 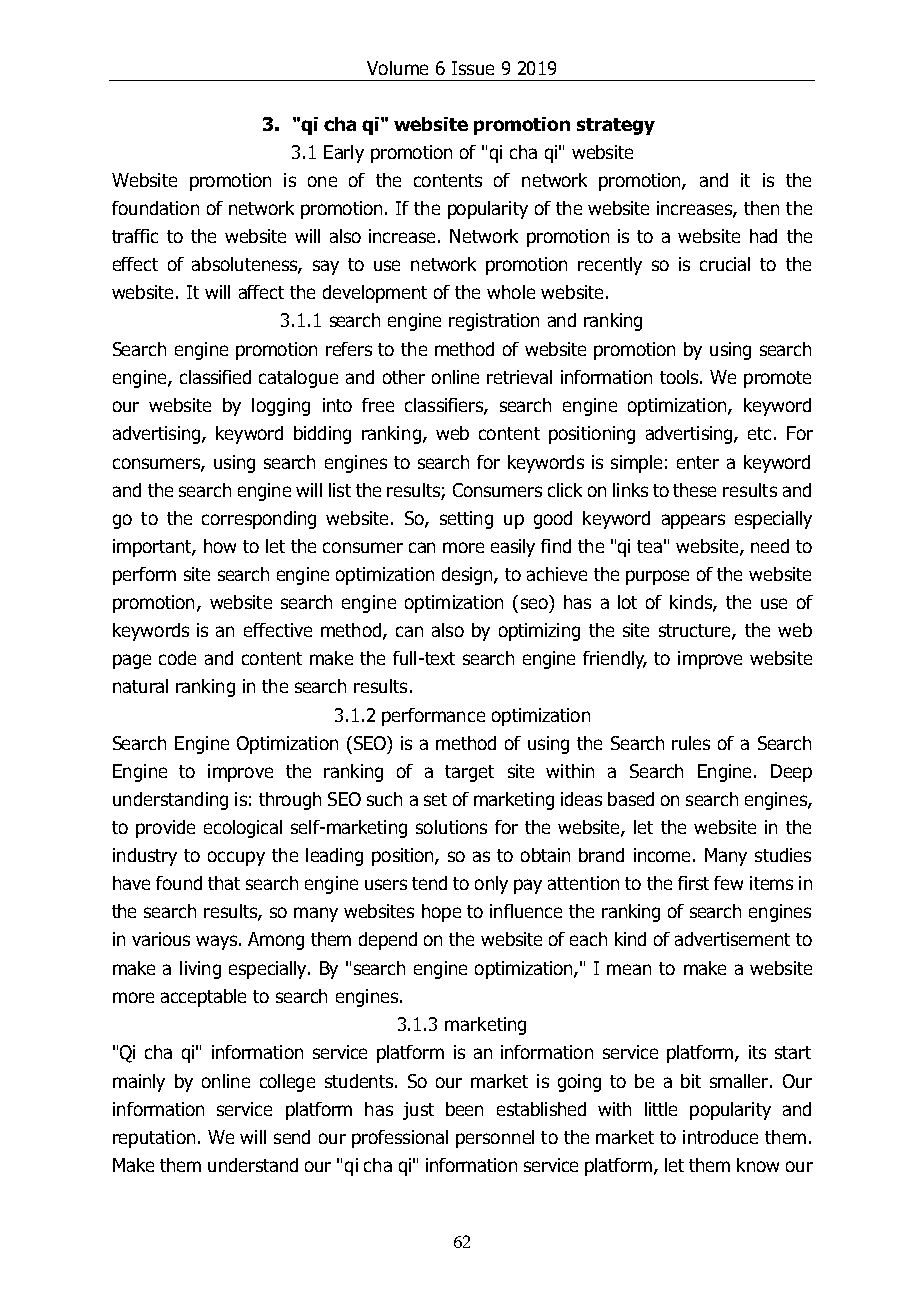 What do you see at coordinates (657, 577) in the page?
I see `purpose` at bounding box center [657, 577].
